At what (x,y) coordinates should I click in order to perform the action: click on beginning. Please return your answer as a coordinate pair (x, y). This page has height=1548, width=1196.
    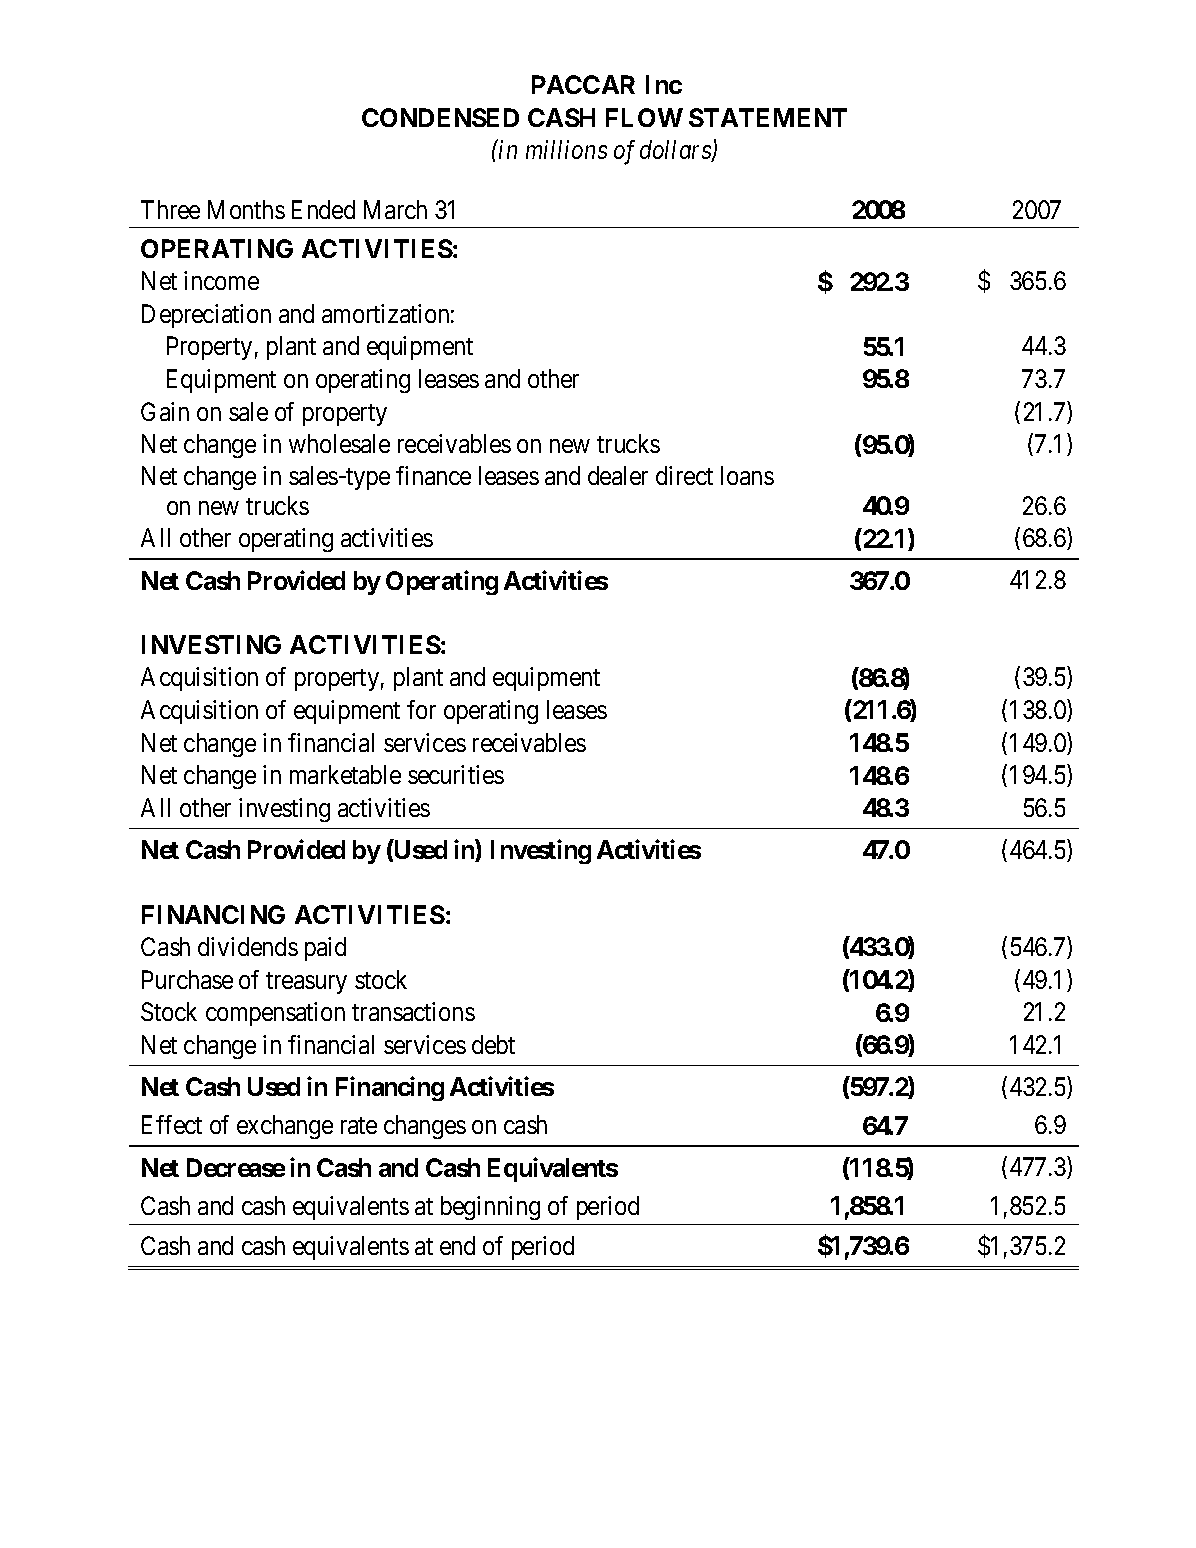
    Looking at the image, I should click on (490, 1208).
